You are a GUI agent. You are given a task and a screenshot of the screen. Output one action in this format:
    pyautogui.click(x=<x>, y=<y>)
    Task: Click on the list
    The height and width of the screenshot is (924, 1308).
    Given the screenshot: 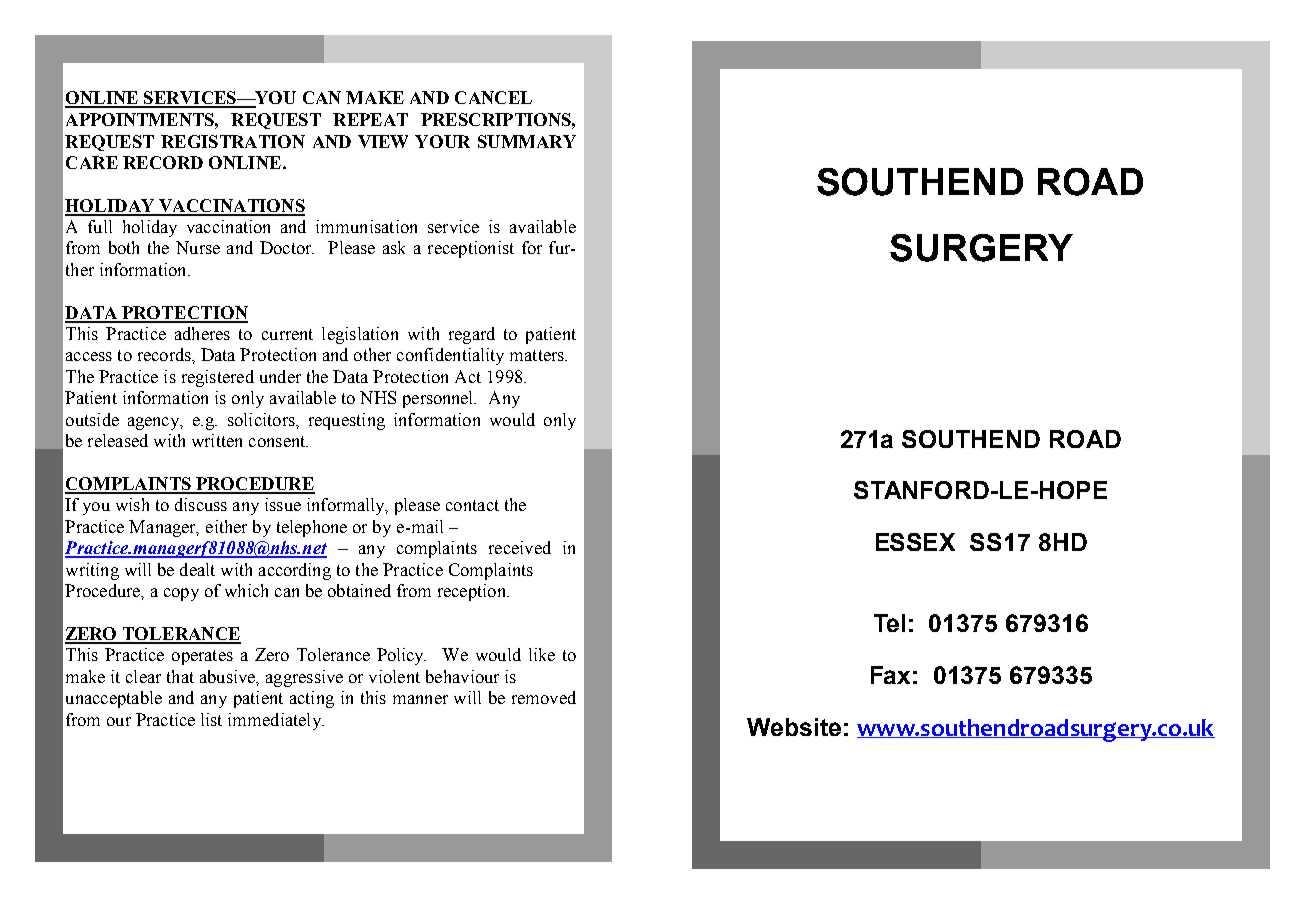 What is the action you would take?
    pyautogui.click(x=211, y=719)
